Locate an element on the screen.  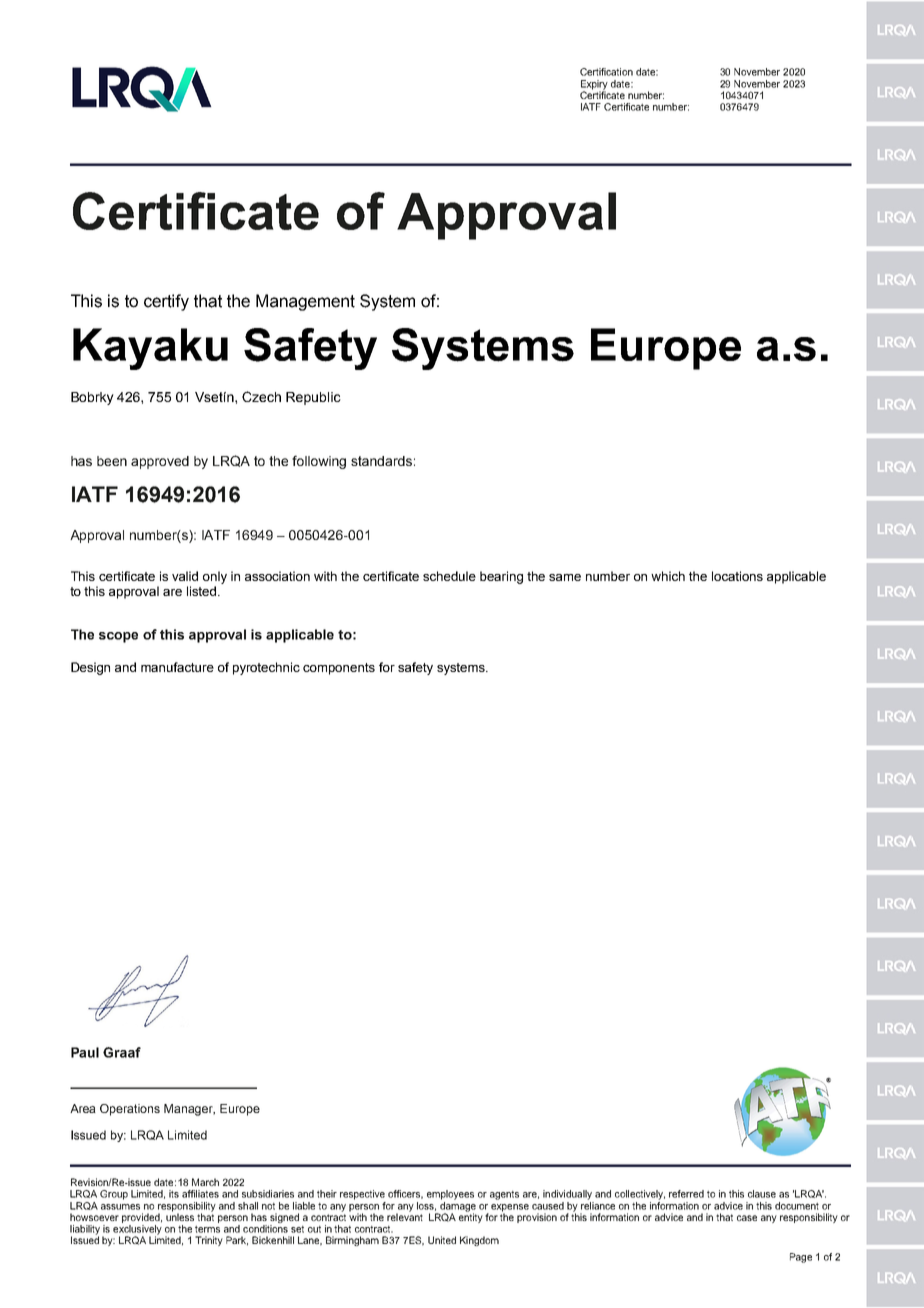
certify is located at coordinates (166, 302).
